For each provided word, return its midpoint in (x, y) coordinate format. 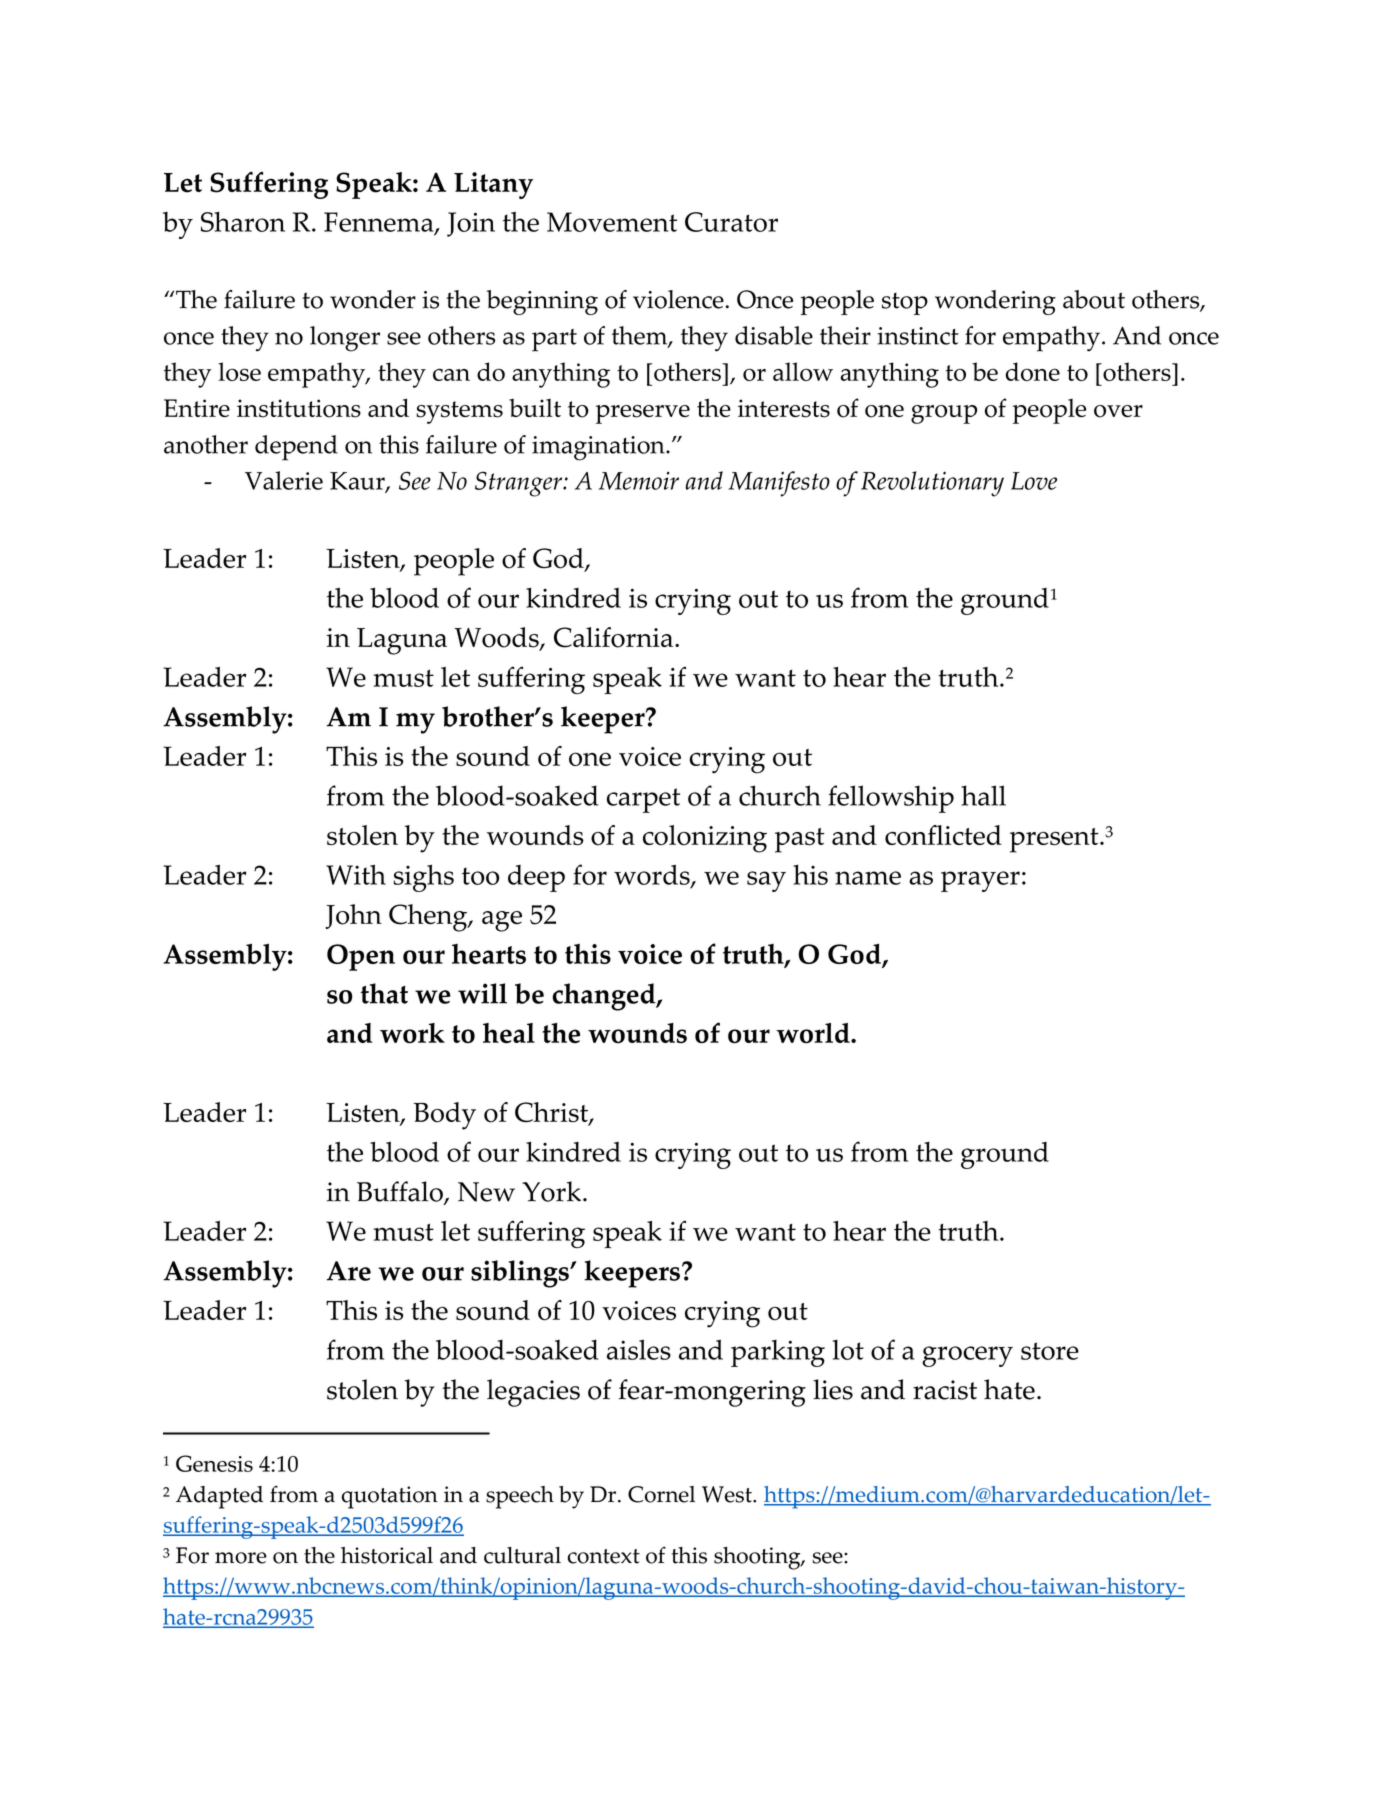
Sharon (243, 222)
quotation (390, 1497)
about (1094, 299)
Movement (612, 222)
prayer (980, 881)
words (653, 876)
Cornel (661, 1494)
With (356, 874)
